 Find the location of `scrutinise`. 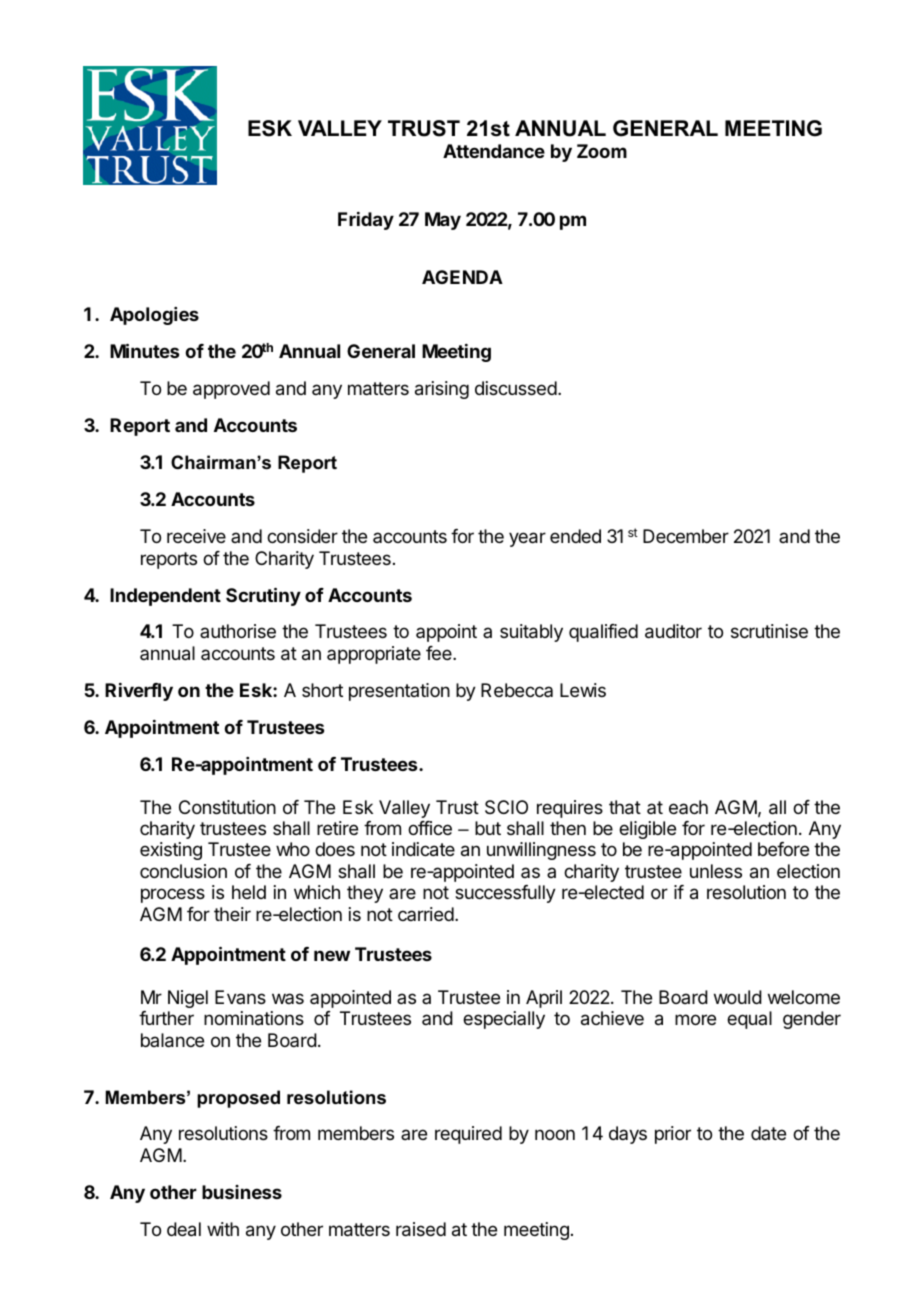

scrutinise is located at coordinates (769, 631).
